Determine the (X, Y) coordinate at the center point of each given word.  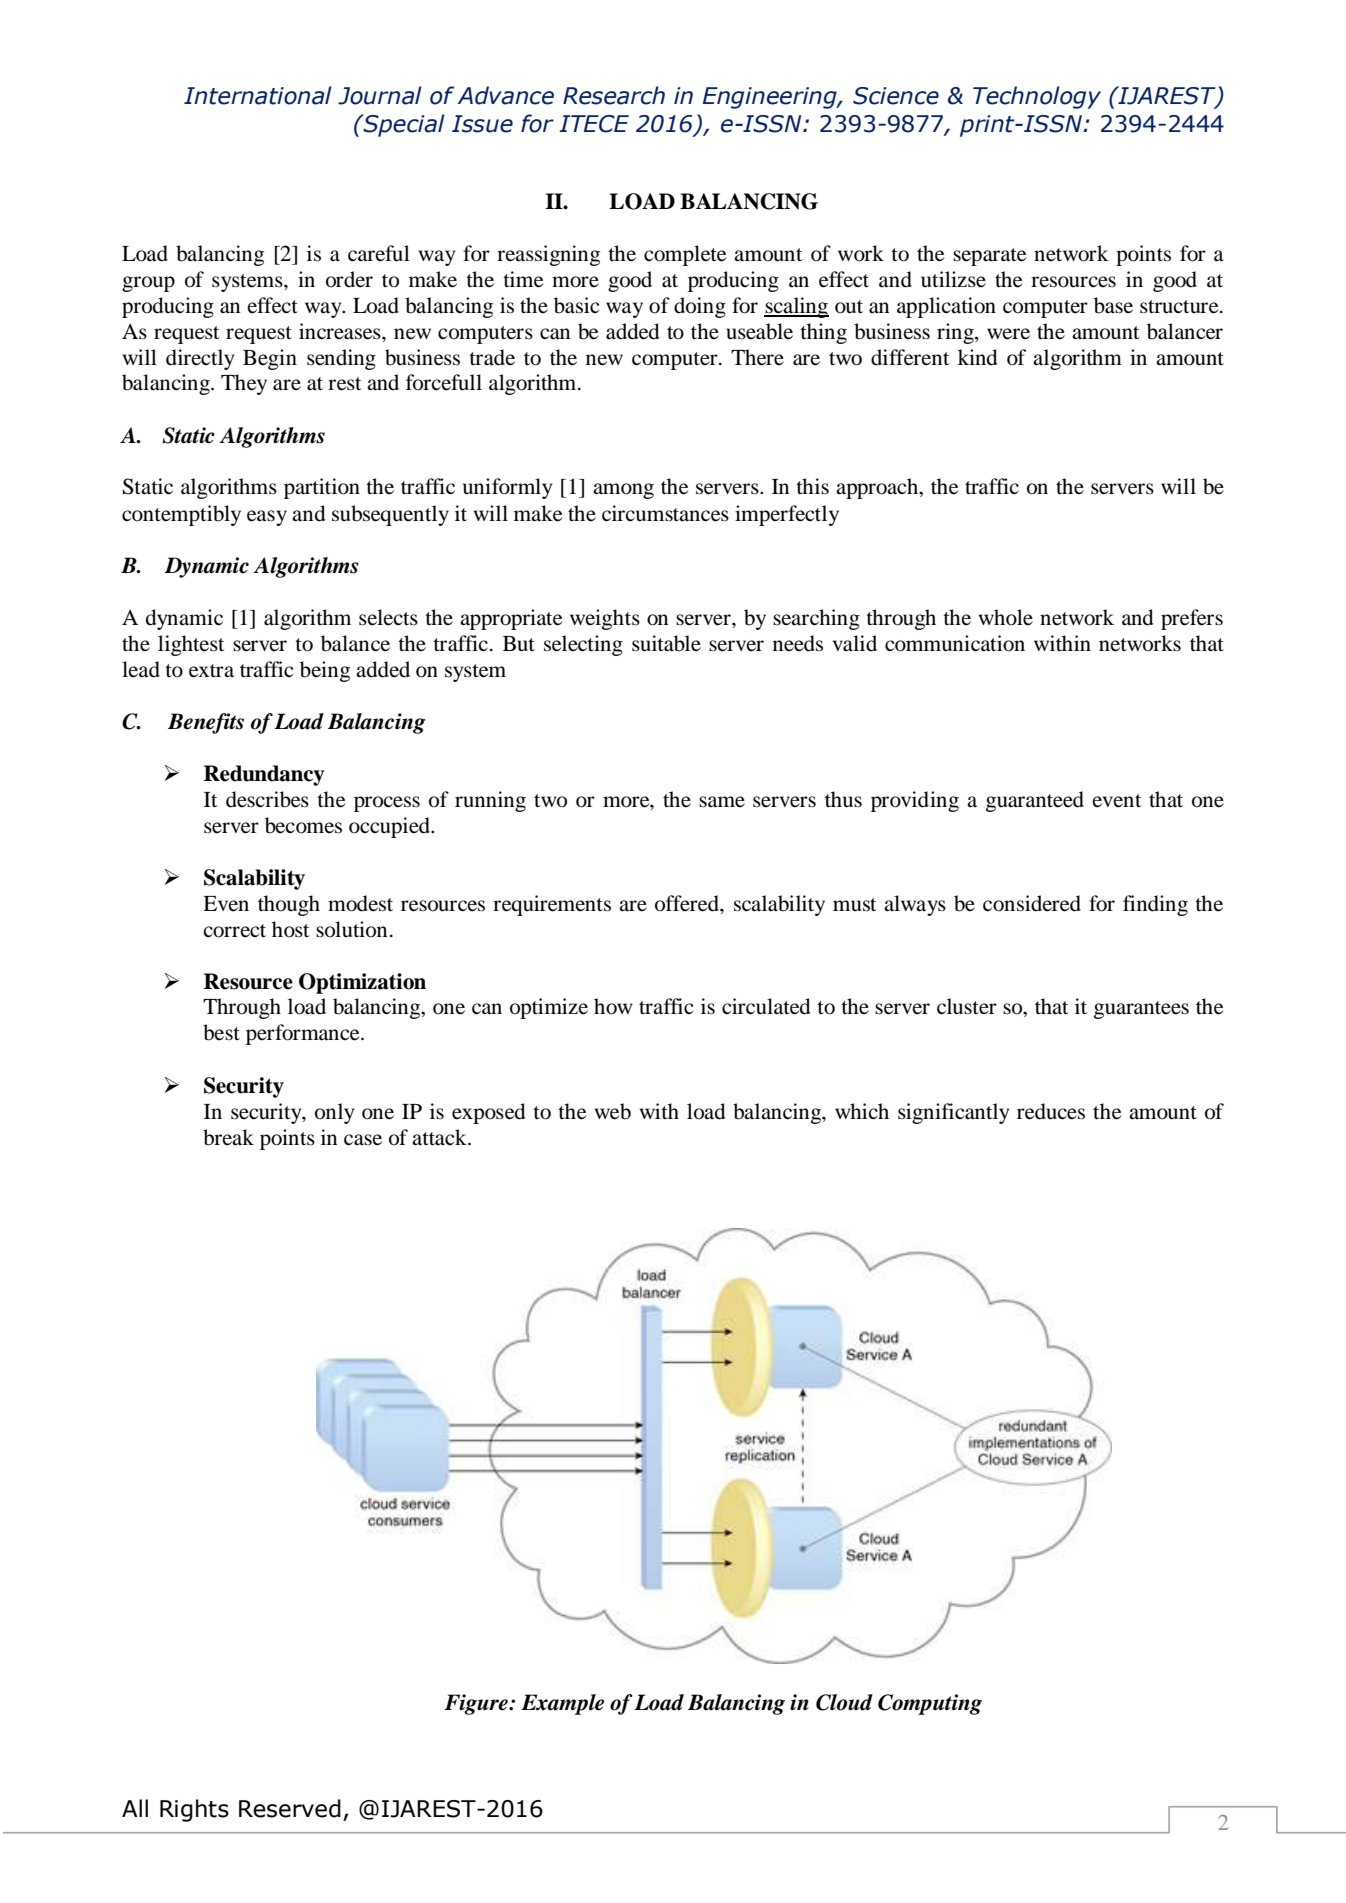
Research (614, 95)
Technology (1037, 97)
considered (1032, 903)
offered (688, 903)
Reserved (290, 1808)
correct (234, 931)
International (258, 95)
